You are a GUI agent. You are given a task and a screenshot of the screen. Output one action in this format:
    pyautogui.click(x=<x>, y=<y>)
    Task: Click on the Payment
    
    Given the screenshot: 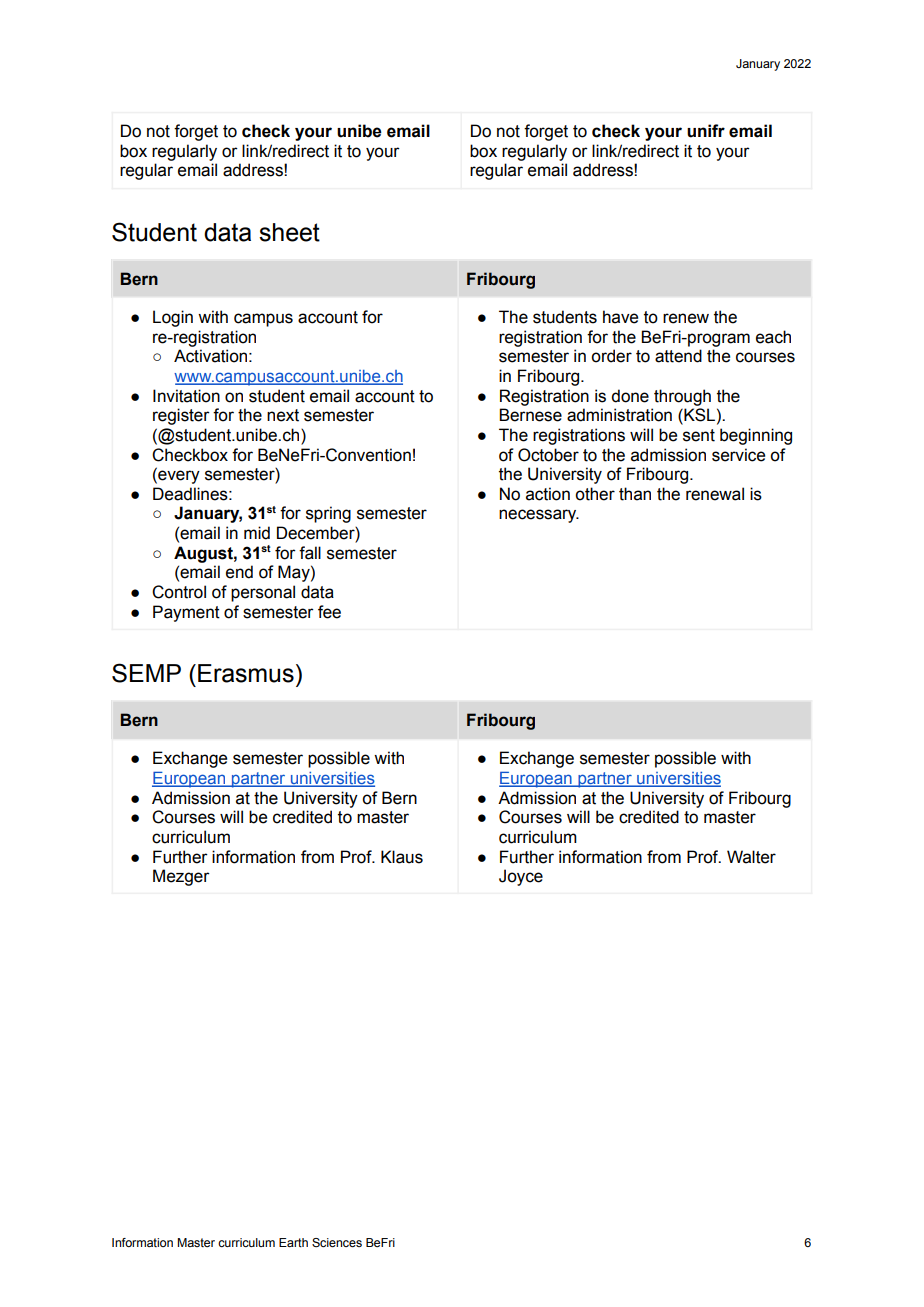 What is the action you would take?
    pyautogui.click(x=186, y=613)
